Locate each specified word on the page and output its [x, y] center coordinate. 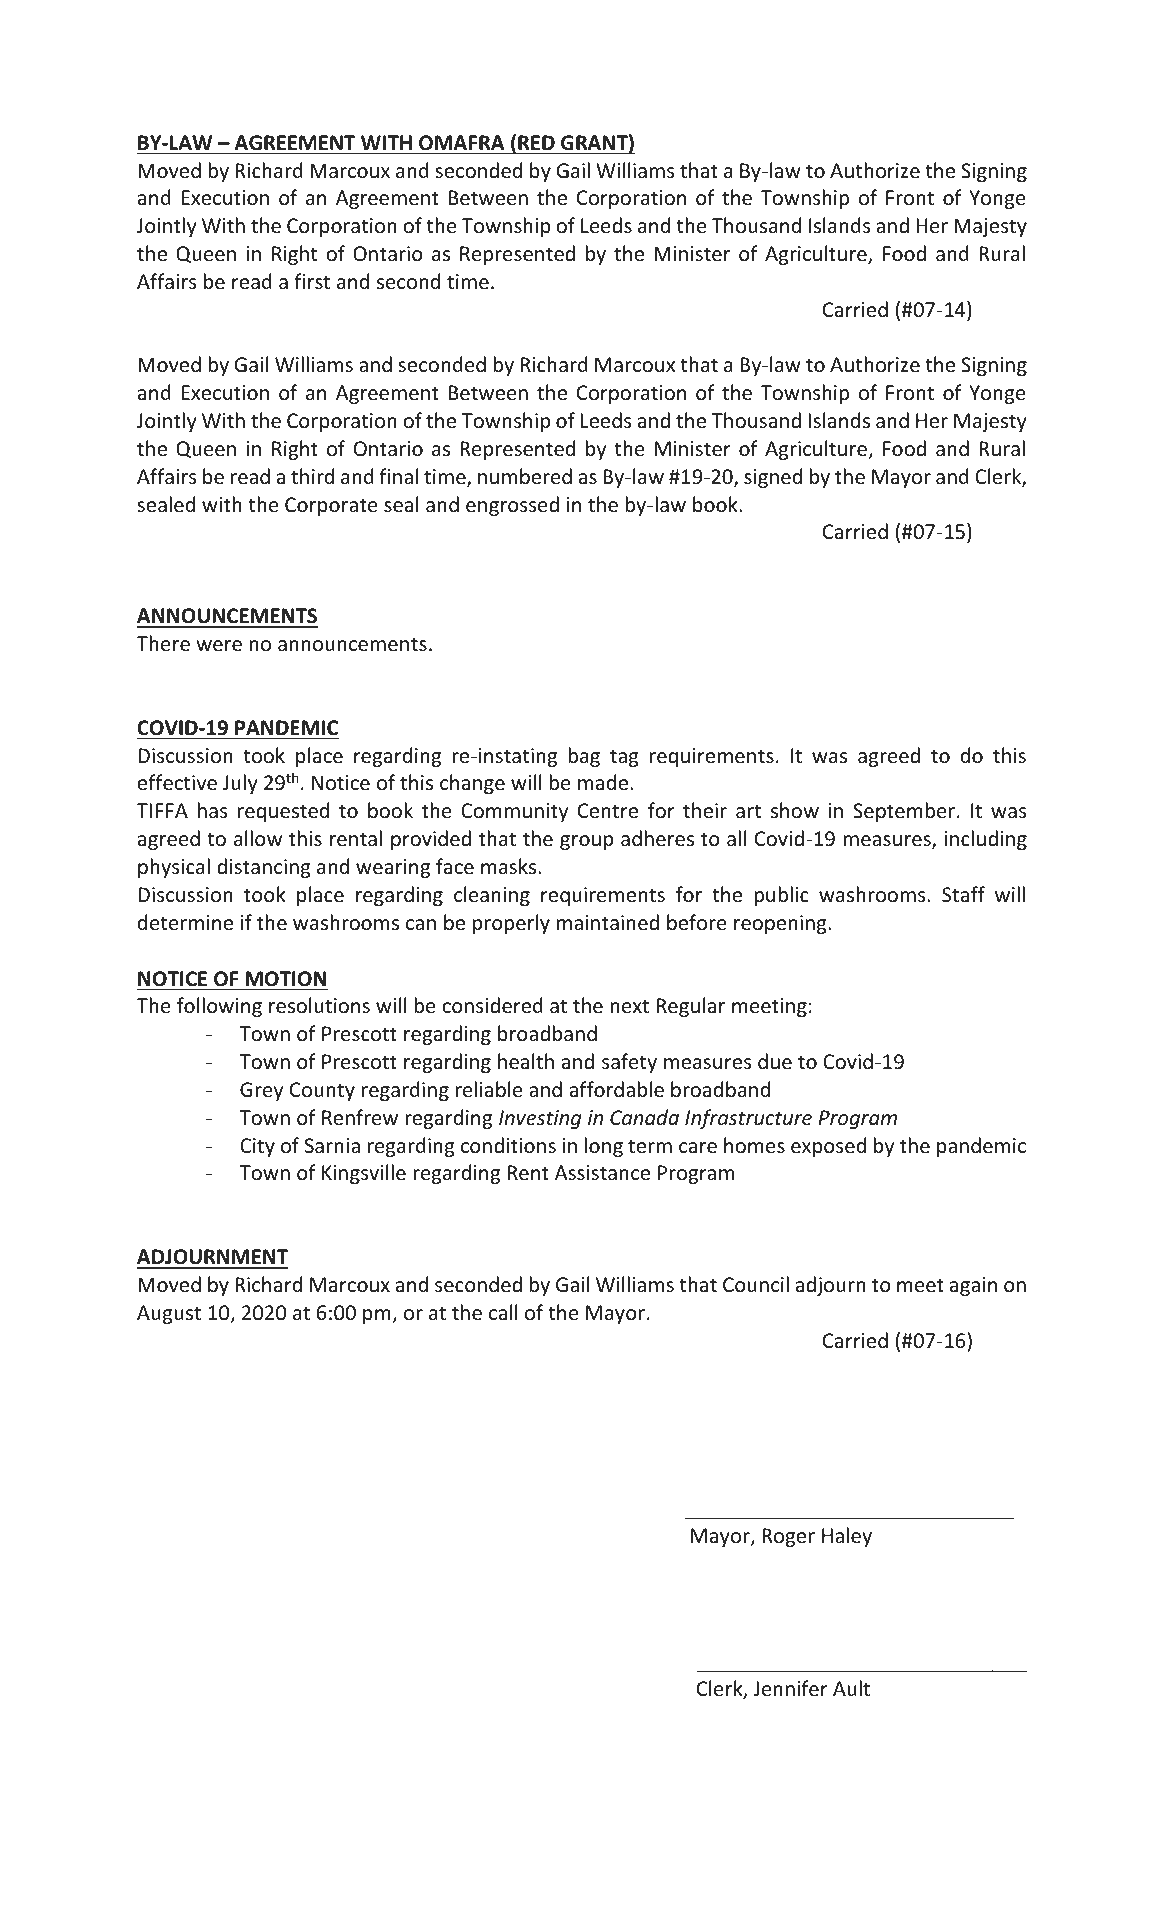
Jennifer [790, 1688]
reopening [781, 924]
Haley [847, 1537]
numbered [525, 476]
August [169, 1314]
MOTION [286, 979]
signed [773, 478]
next [629, 1006]
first [312, 281]
